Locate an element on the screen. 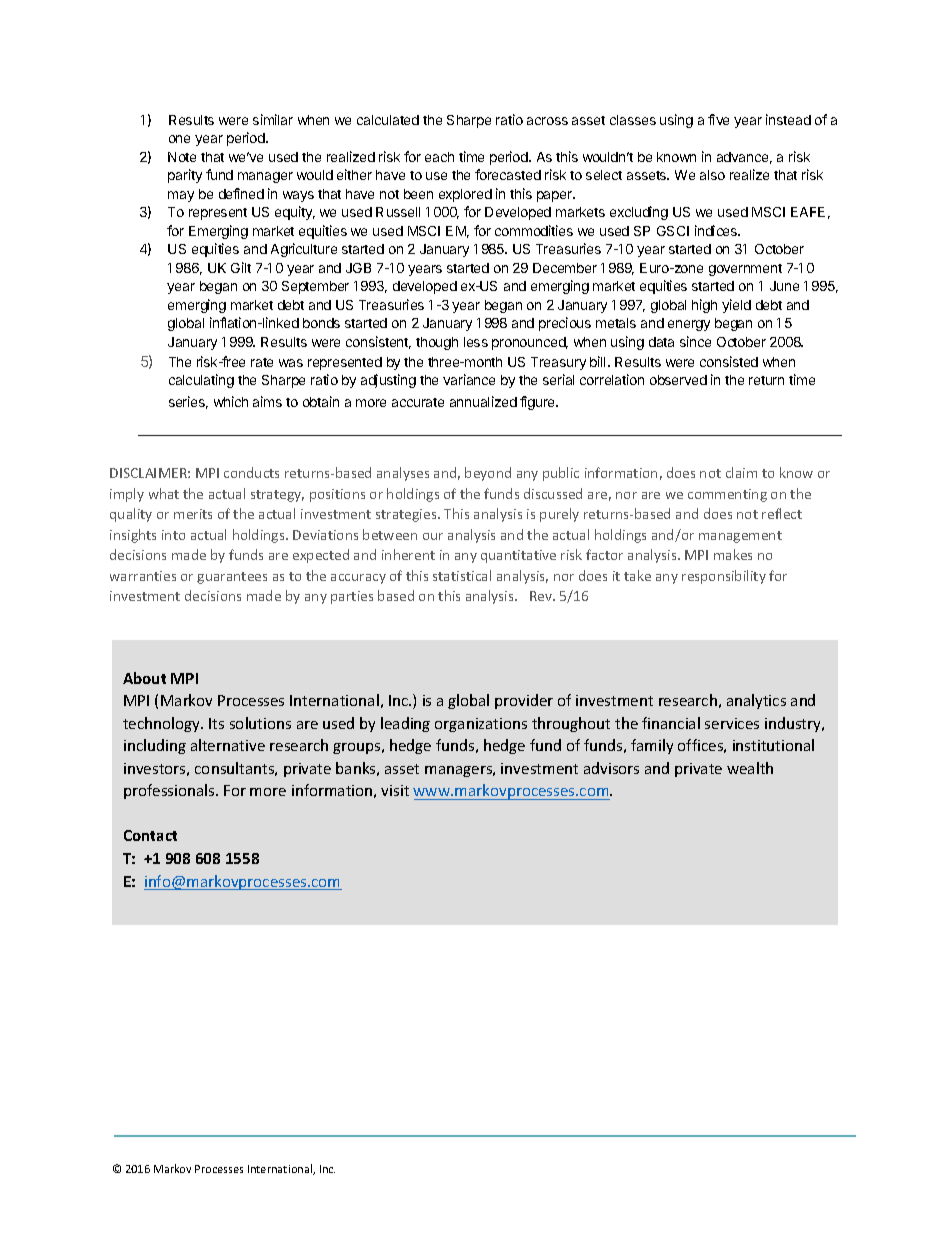 The width and height of the screenshot is (952, 1233). annualized is located at coordinates (483, 401).
